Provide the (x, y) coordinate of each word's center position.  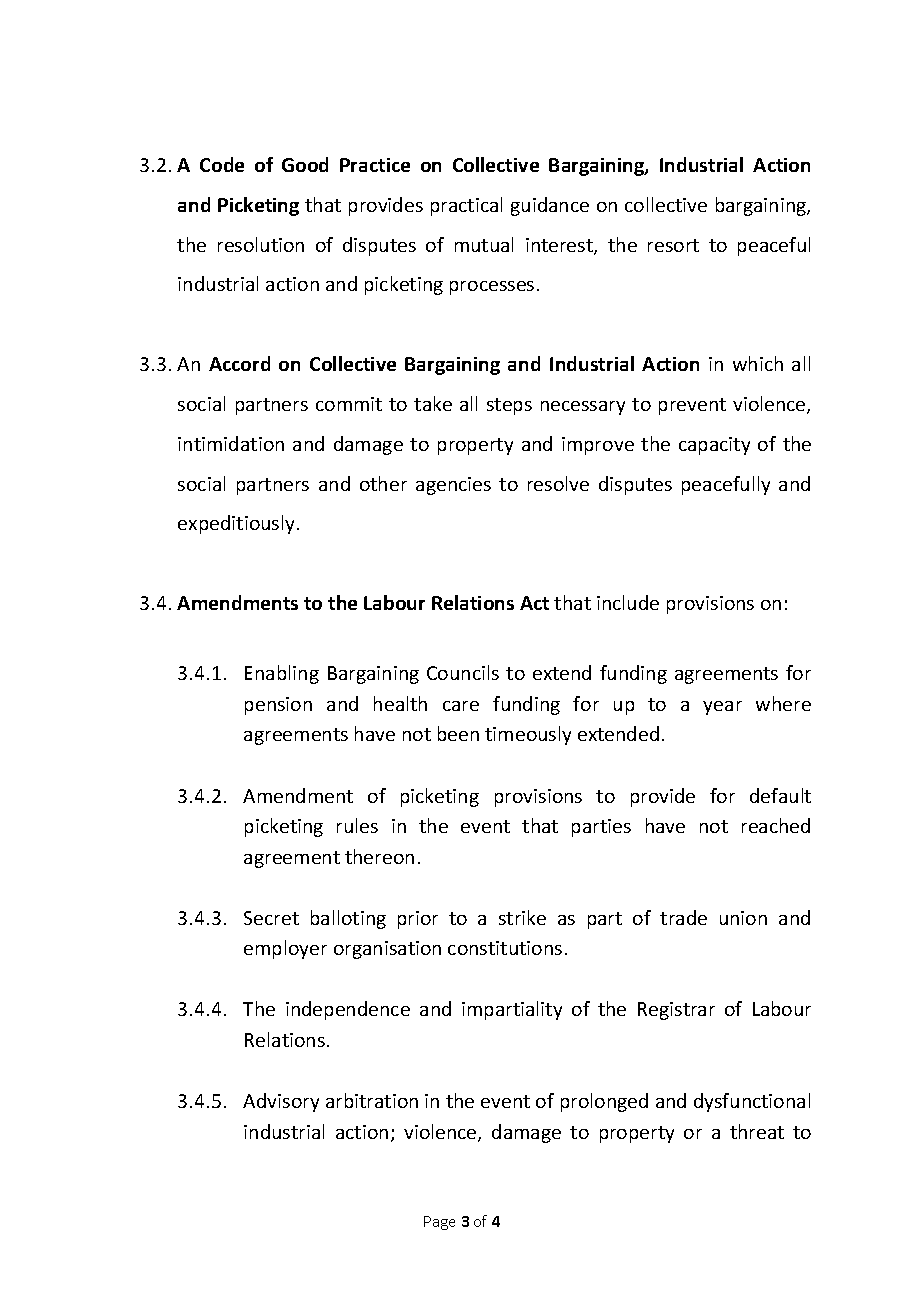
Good (305, 164)
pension (278, 706)
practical (466, 206)
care (461, 706)
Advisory (281, 1102)
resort (673, 245)
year (722, 708)
